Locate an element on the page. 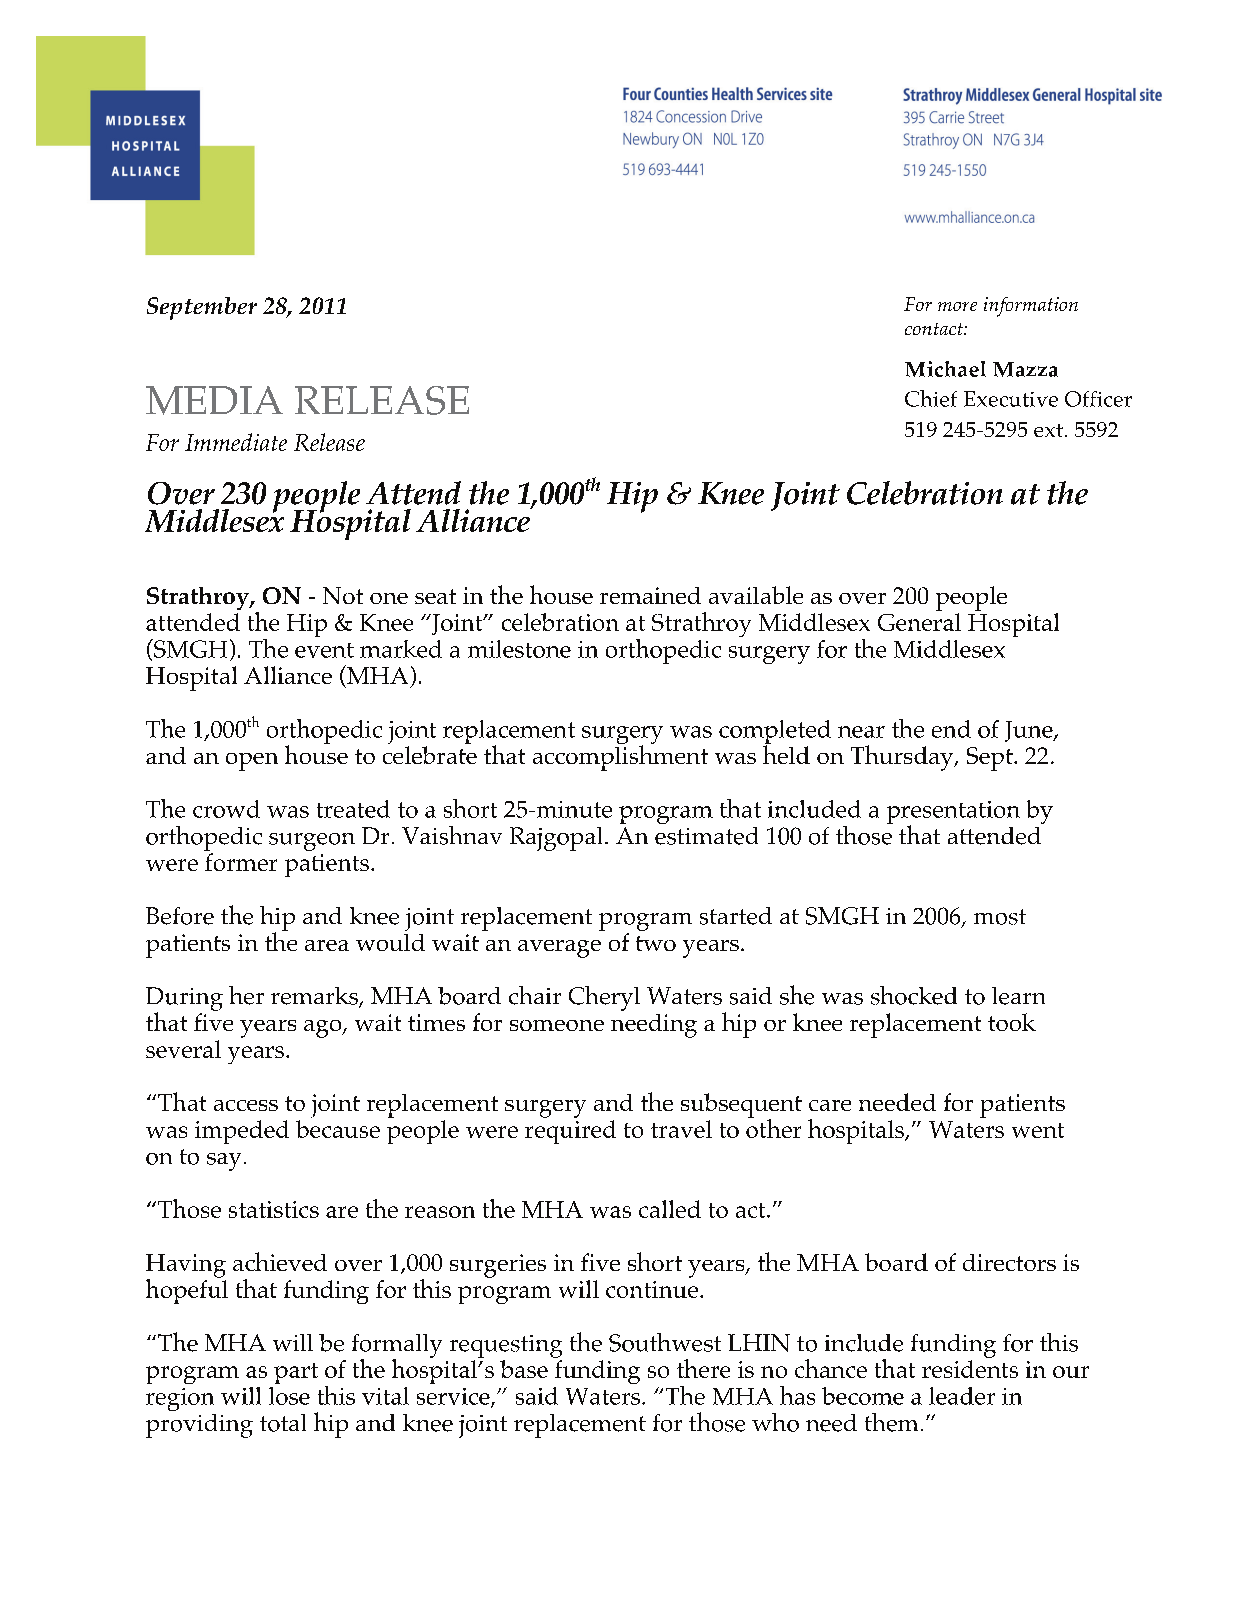 This image has width=1237, height=1601. called is located at coordinates (670, 1209).
